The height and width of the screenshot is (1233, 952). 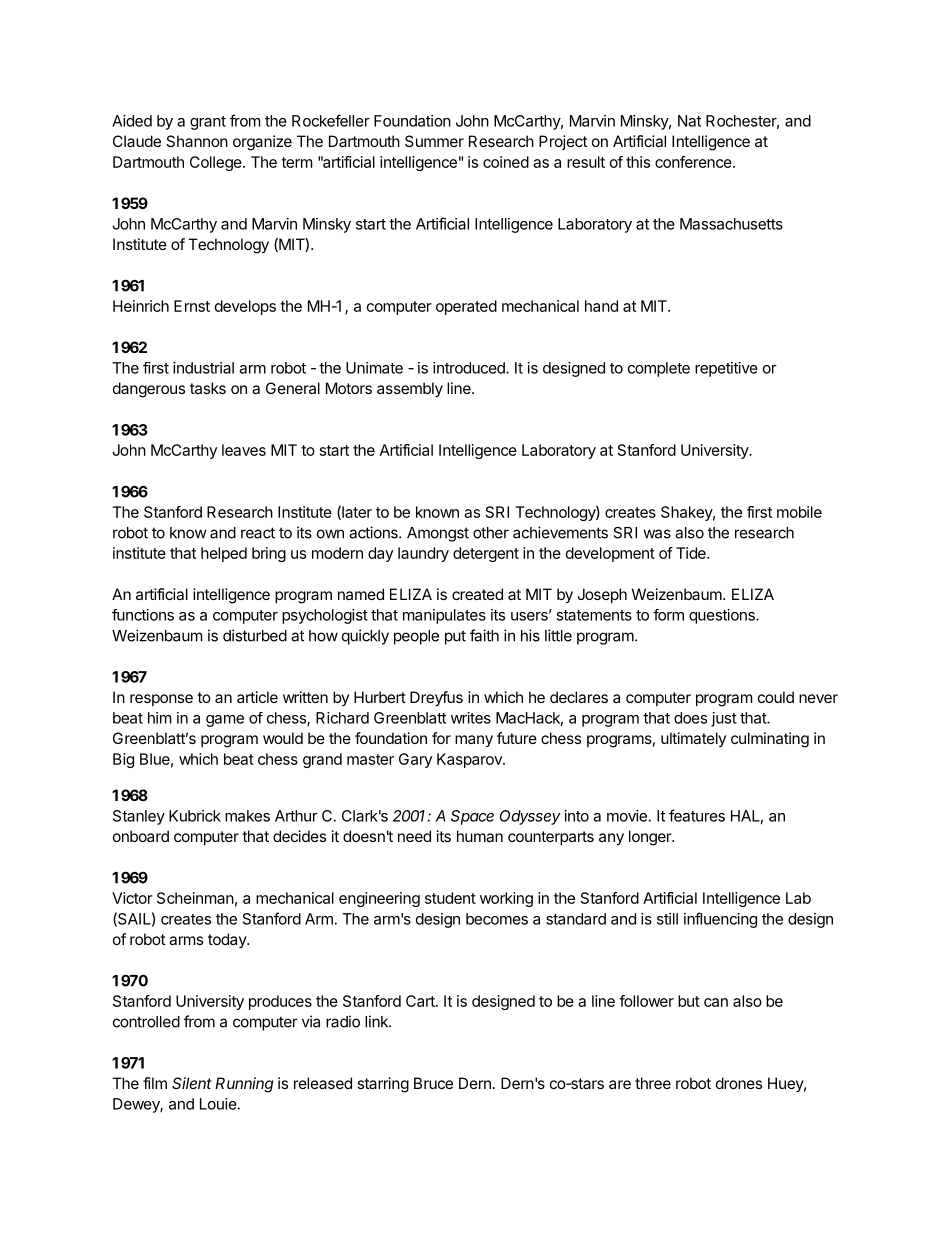 What do you see at coordinates (192, 1083) in the screenshot?
I see `Silent` at bounding box center [192, 1083].
